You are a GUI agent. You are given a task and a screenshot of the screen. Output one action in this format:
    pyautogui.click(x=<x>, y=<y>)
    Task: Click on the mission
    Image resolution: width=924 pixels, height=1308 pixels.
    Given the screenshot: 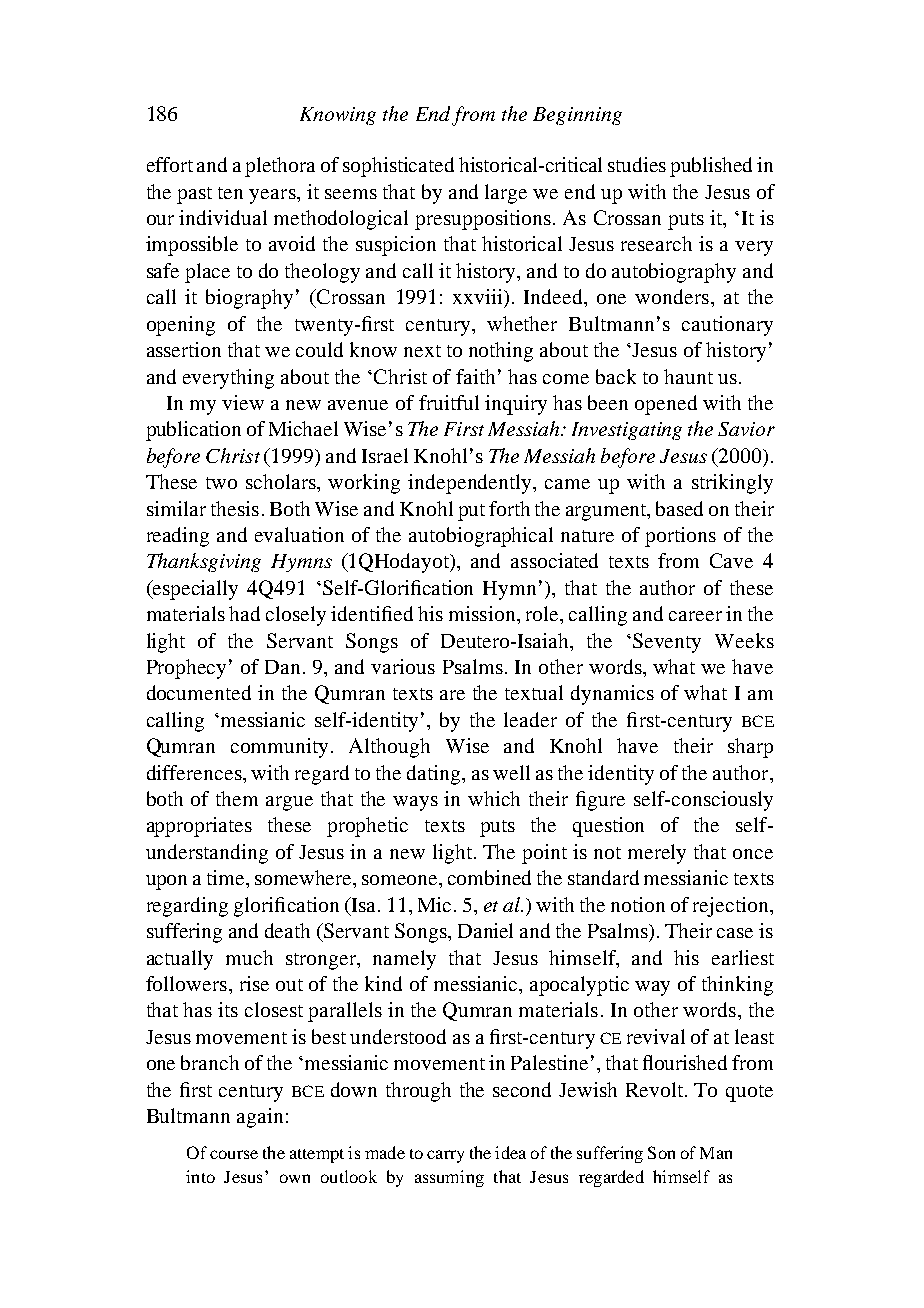 What is the action you would take?
    pyautogui.click(x=483, y=613)
